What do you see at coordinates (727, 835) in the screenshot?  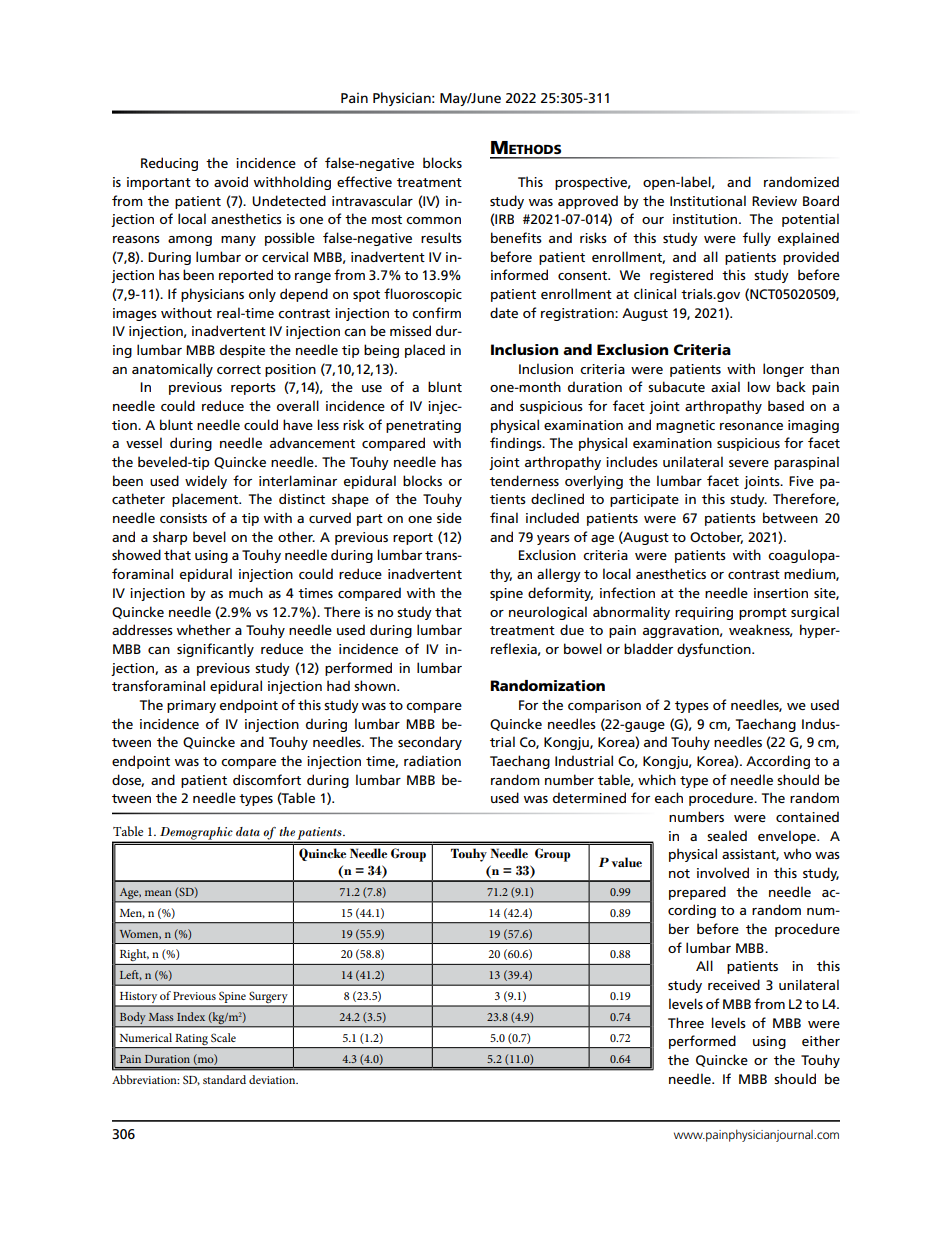 I see `sealed` at bounding box center [727, 835].
